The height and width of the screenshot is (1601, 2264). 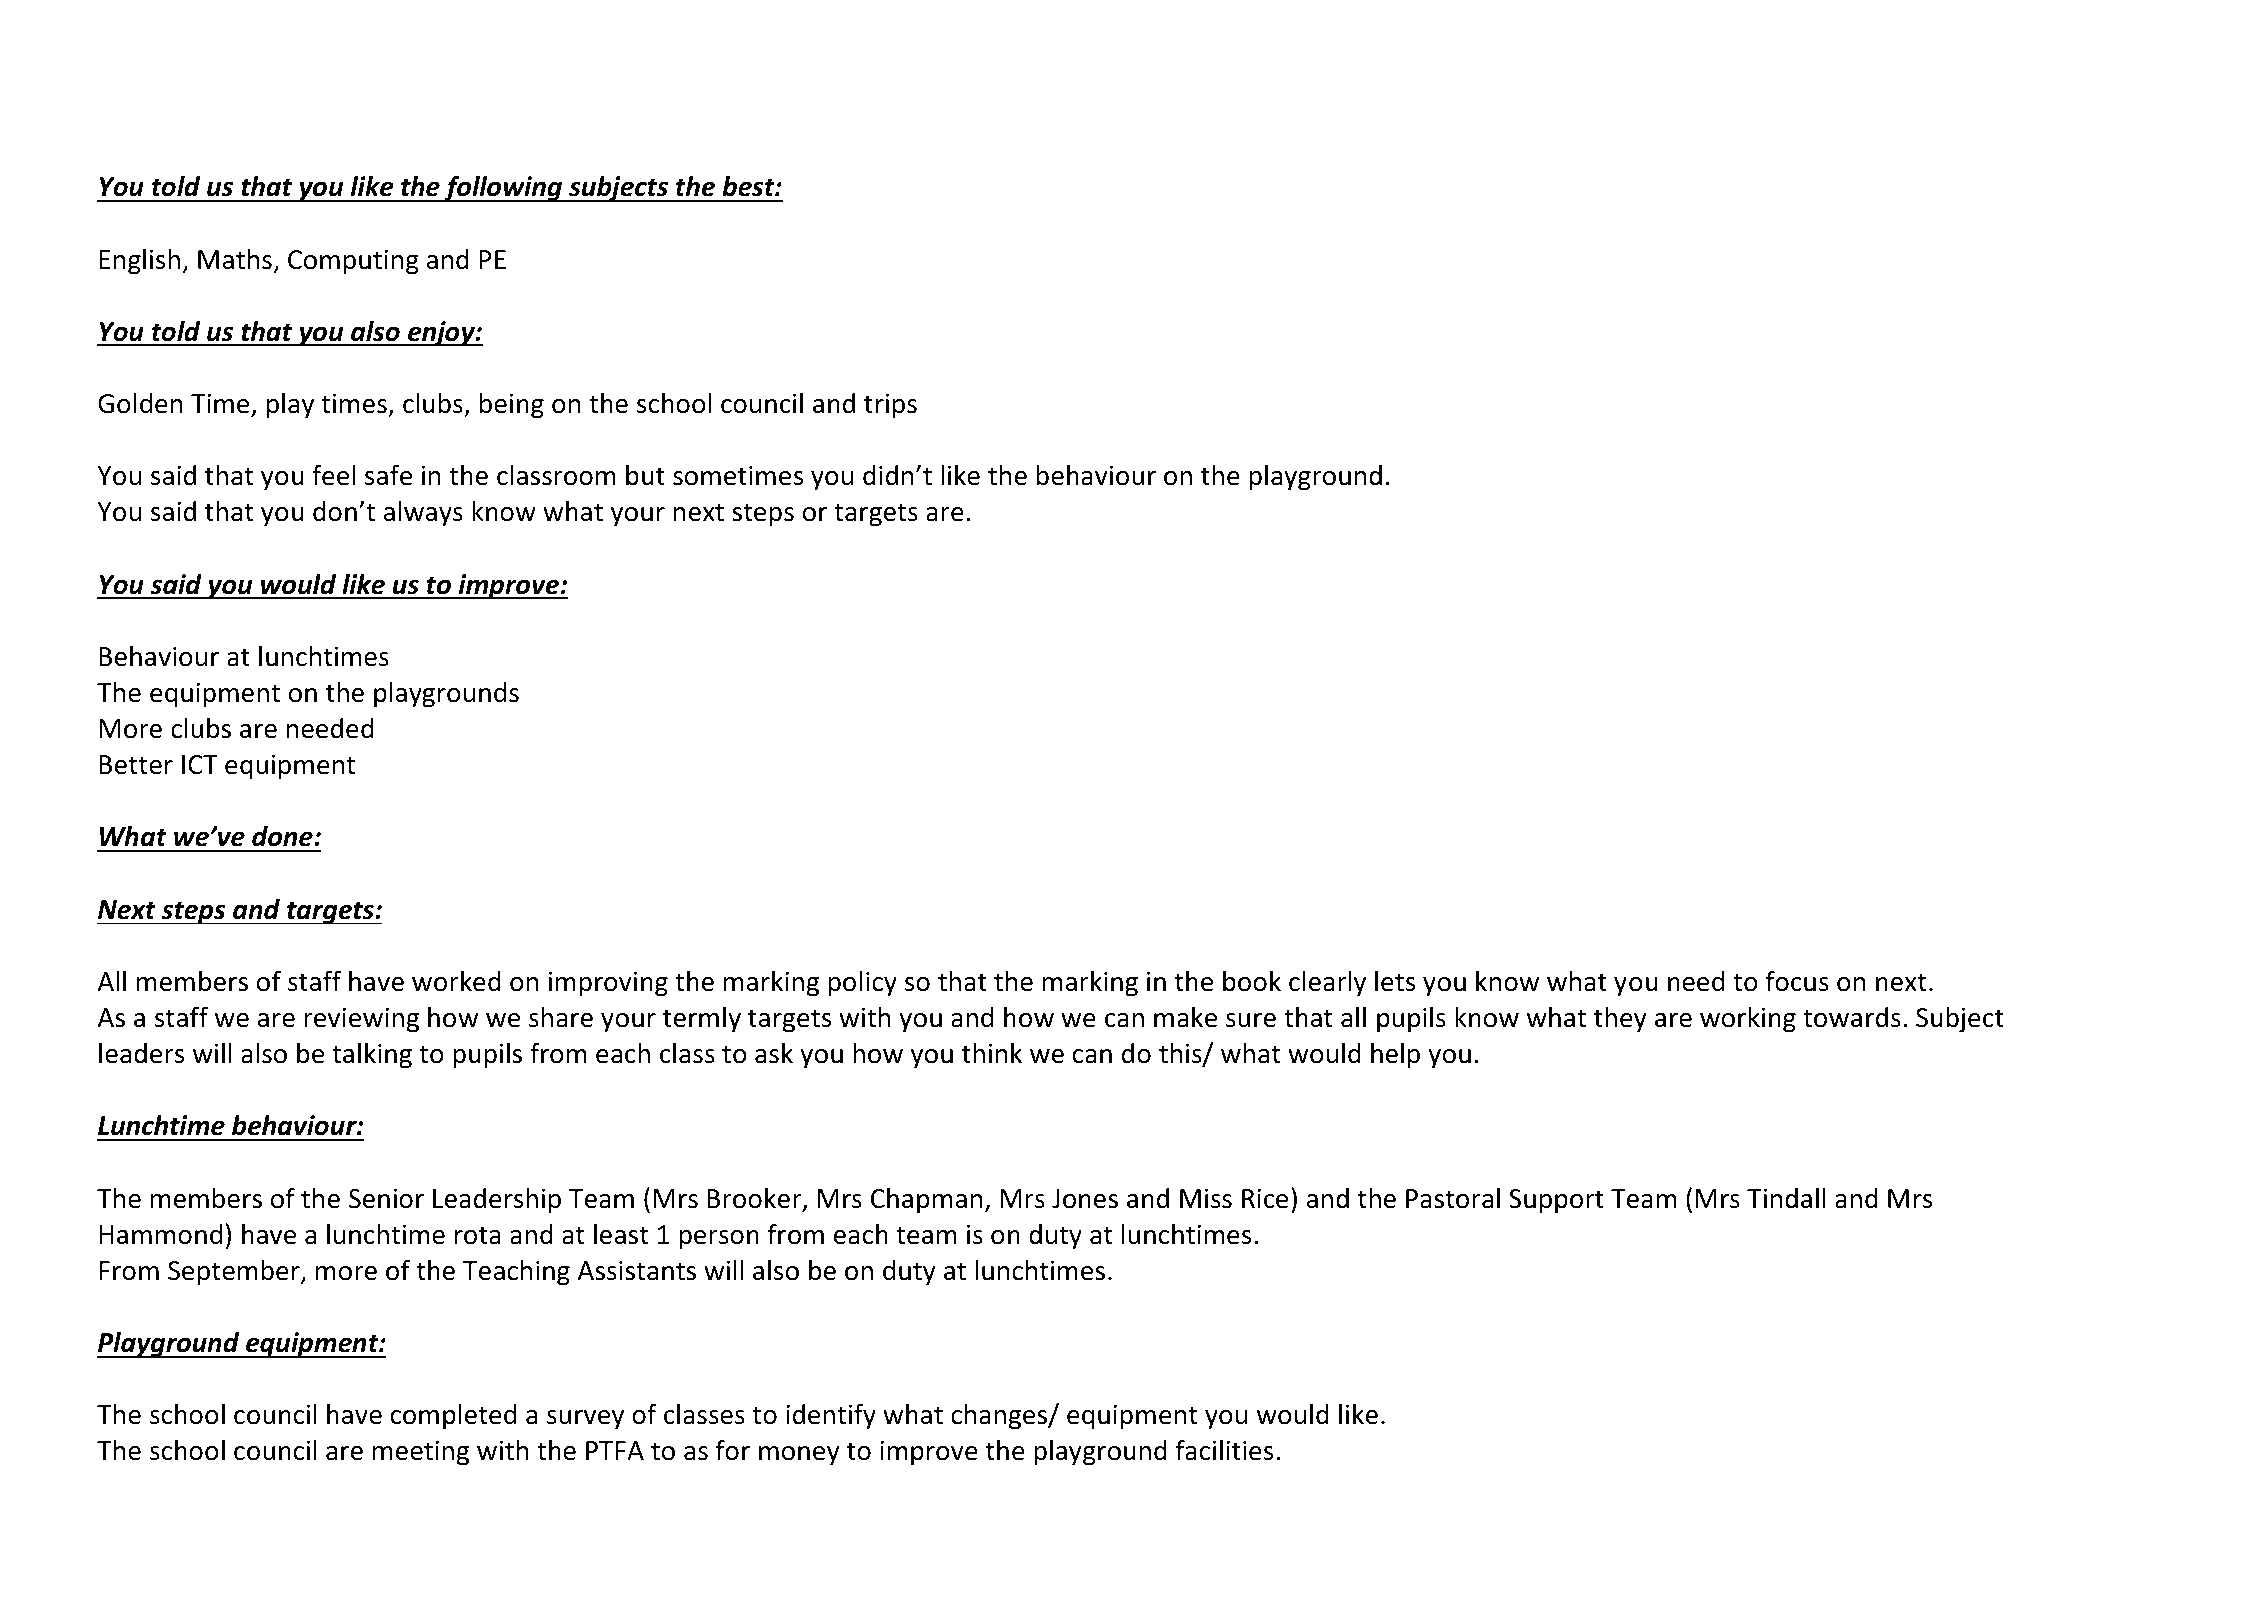 What do you see at coordinates (423, 514) in the screenshot?
I see `always` at bounding box center [423, 514].
